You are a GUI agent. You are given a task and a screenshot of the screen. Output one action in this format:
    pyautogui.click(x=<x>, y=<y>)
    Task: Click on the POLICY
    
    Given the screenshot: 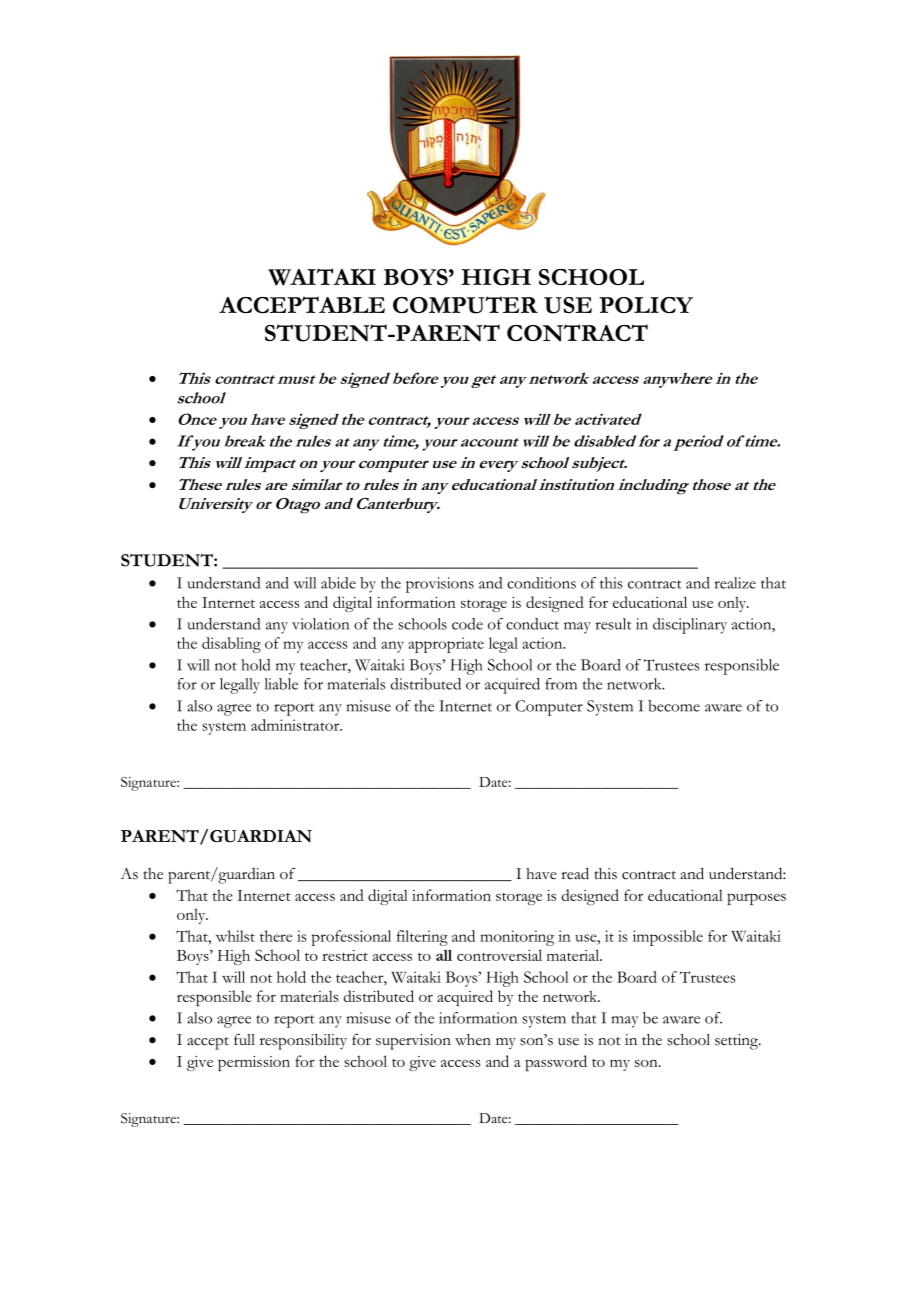 What is the action you would take?
    pyautogui.click(x=646, y=305)
